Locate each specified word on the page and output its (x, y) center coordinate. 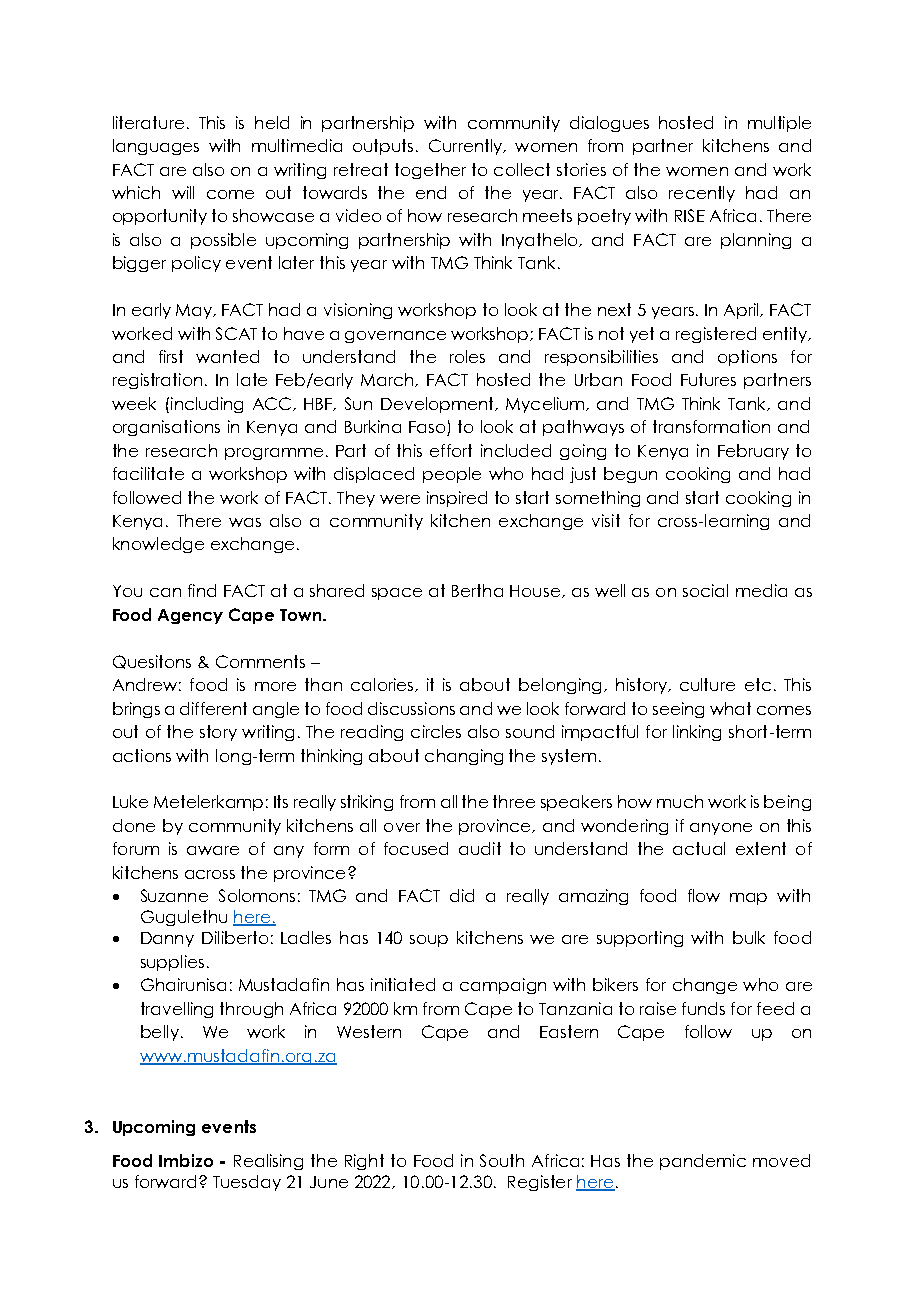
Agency (190, 616)
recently (702, 194)
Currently (467, 147)
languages (156, 147)
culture (707, 684)
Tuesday (247, 1183)
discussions (411, 708)
